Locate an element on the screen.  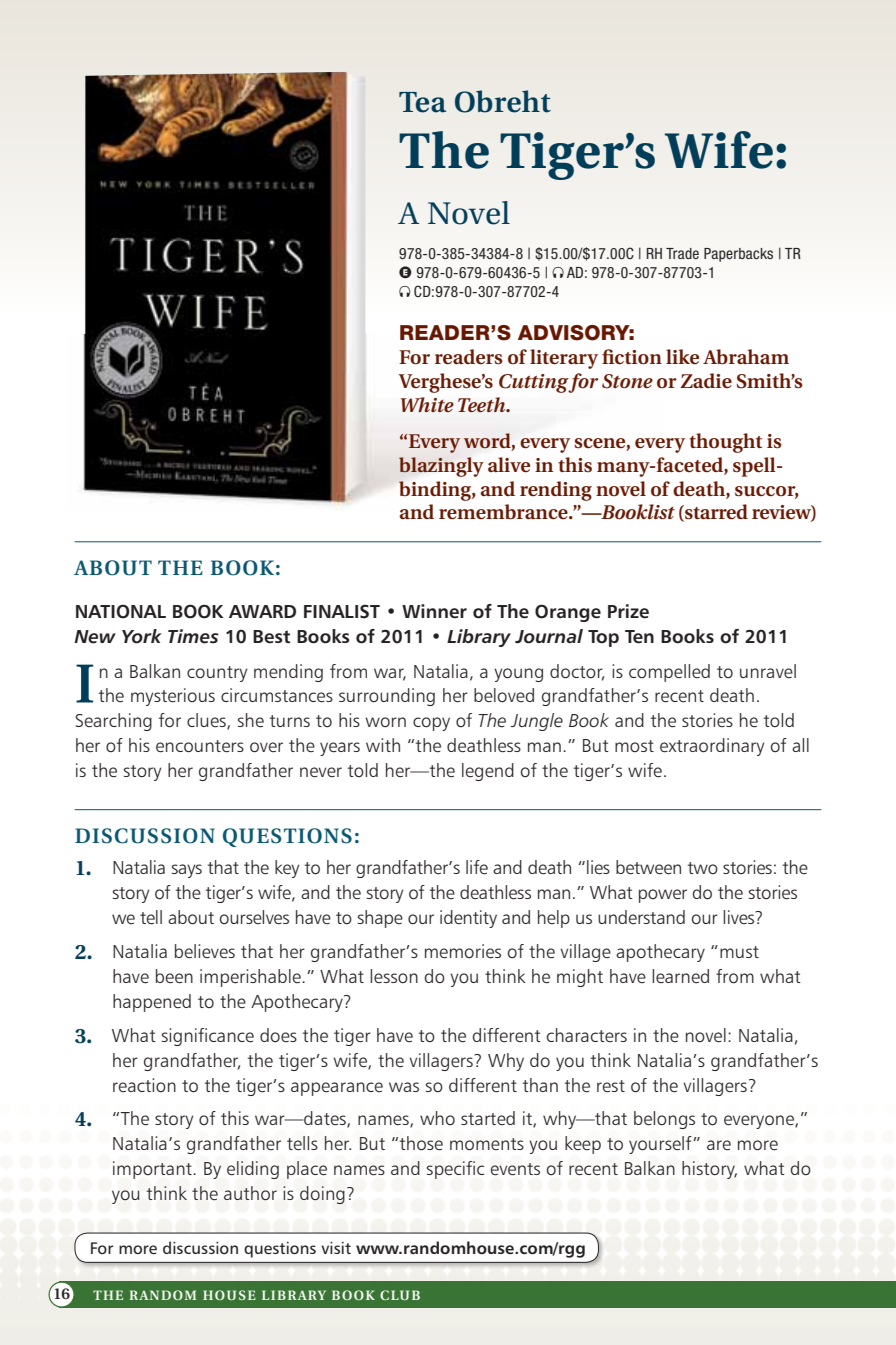
blazingly is located at coordinates (441, 467).
